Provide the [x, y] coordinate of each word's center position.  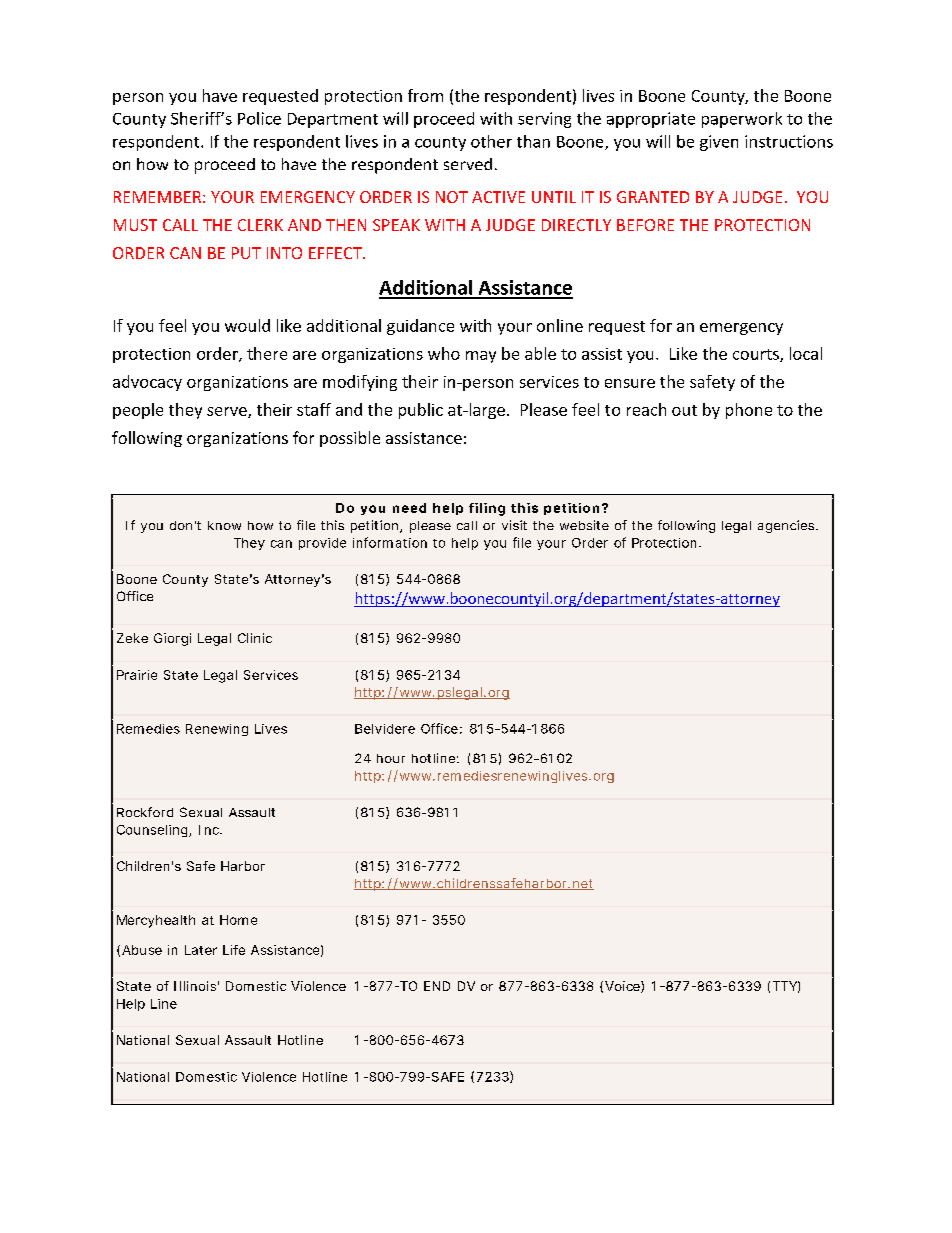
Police [259, 118]
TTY [785, 986]
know [224, 525]
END [437, 986]
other [491, 141]
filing [487, 509]
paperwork [742, 120]
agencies [787, 526]
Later [201, 950]
